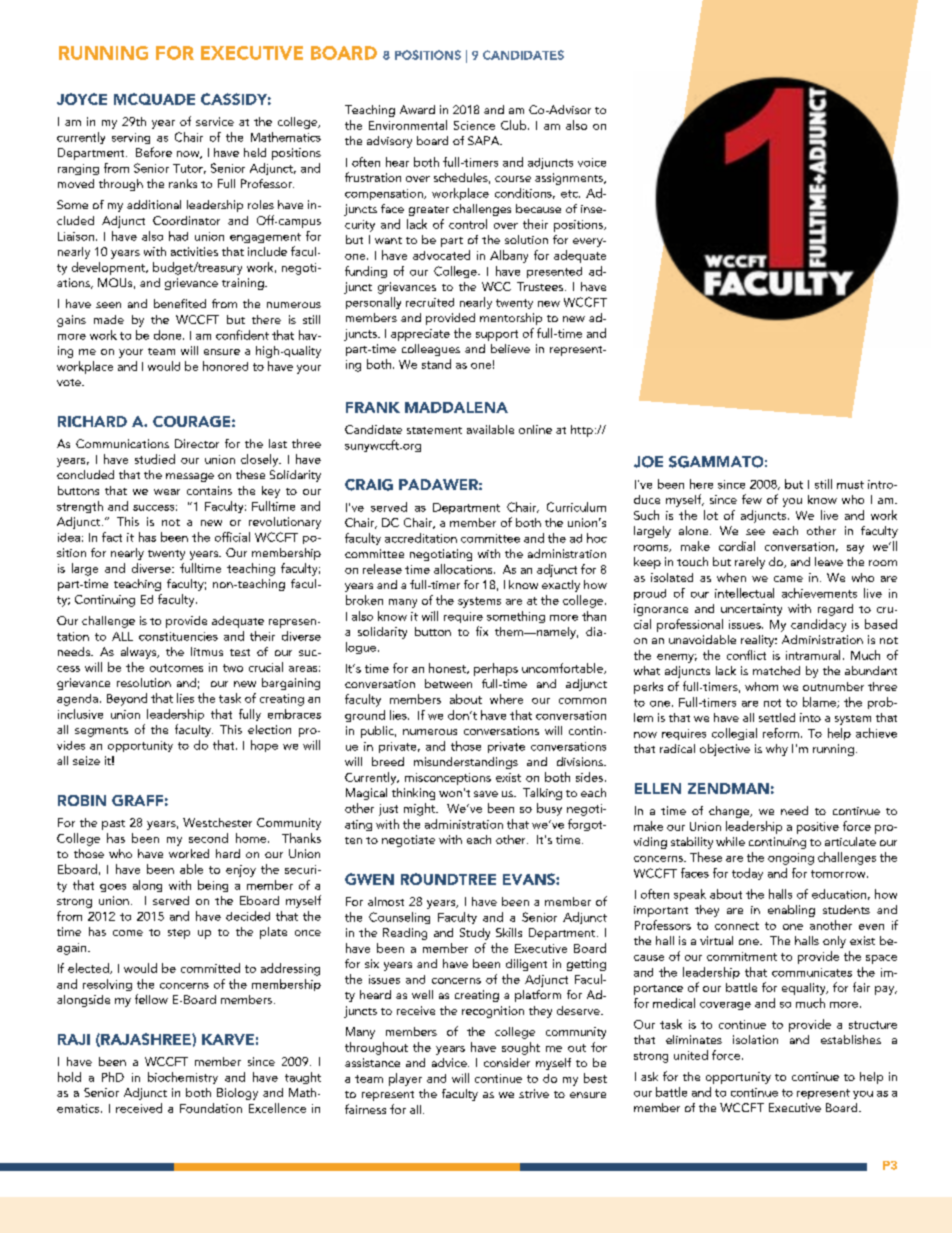  I want to click on constituencies, so click(178, 636).
